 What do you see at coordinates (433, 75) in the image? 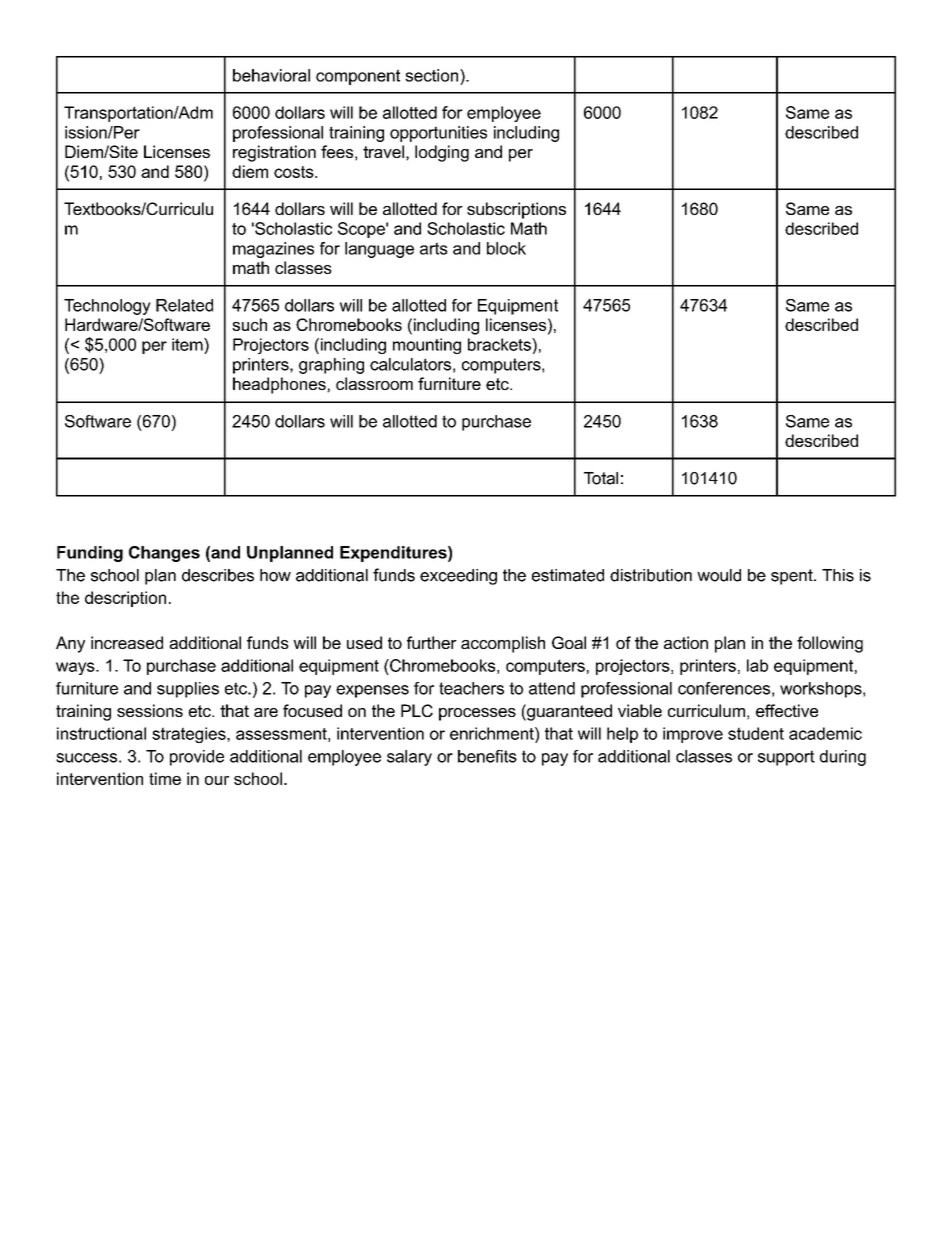
I see `section` at bounding box center [433, 75].
